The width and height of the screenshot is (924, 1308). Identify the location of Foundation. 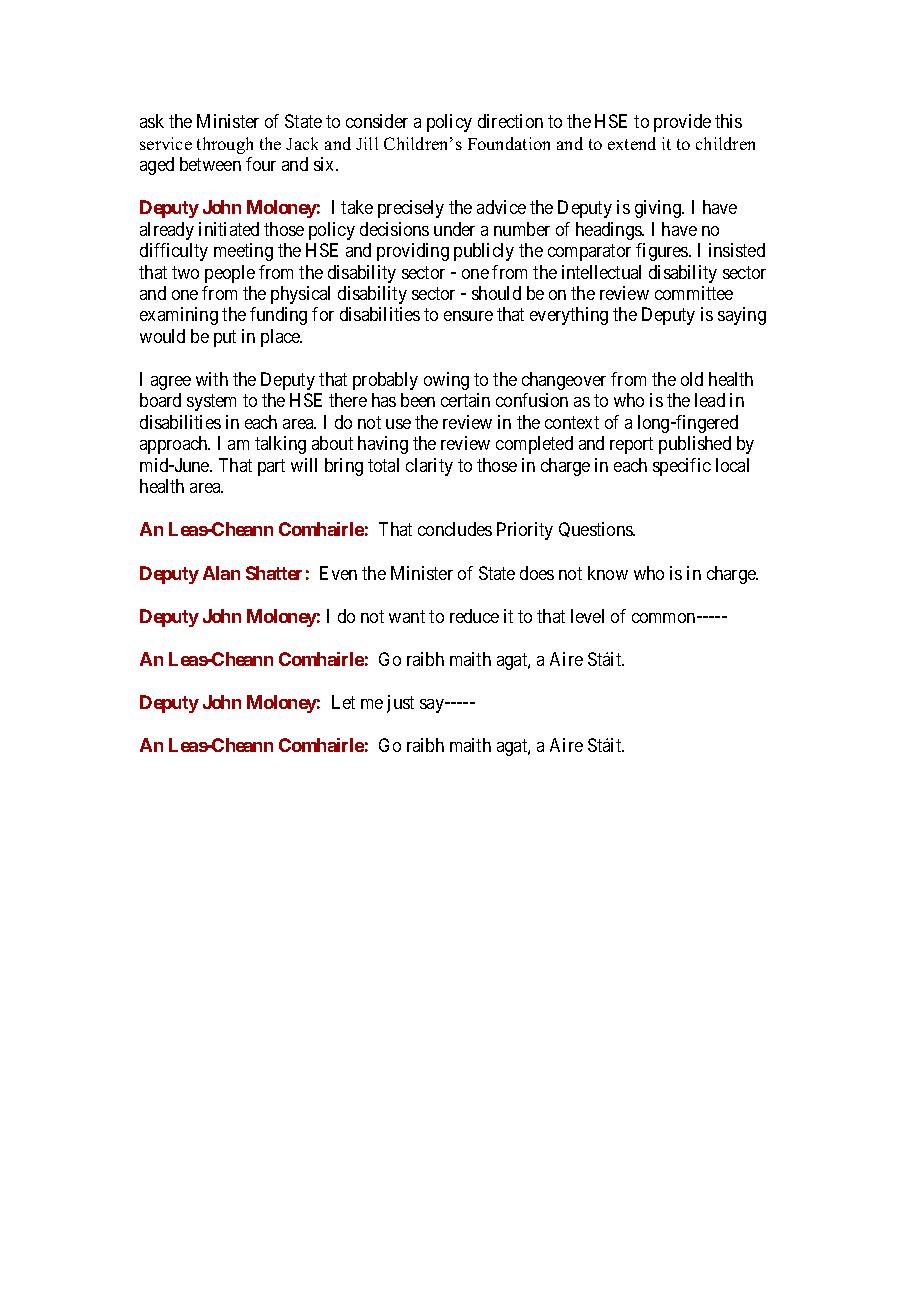
(509, 143).
